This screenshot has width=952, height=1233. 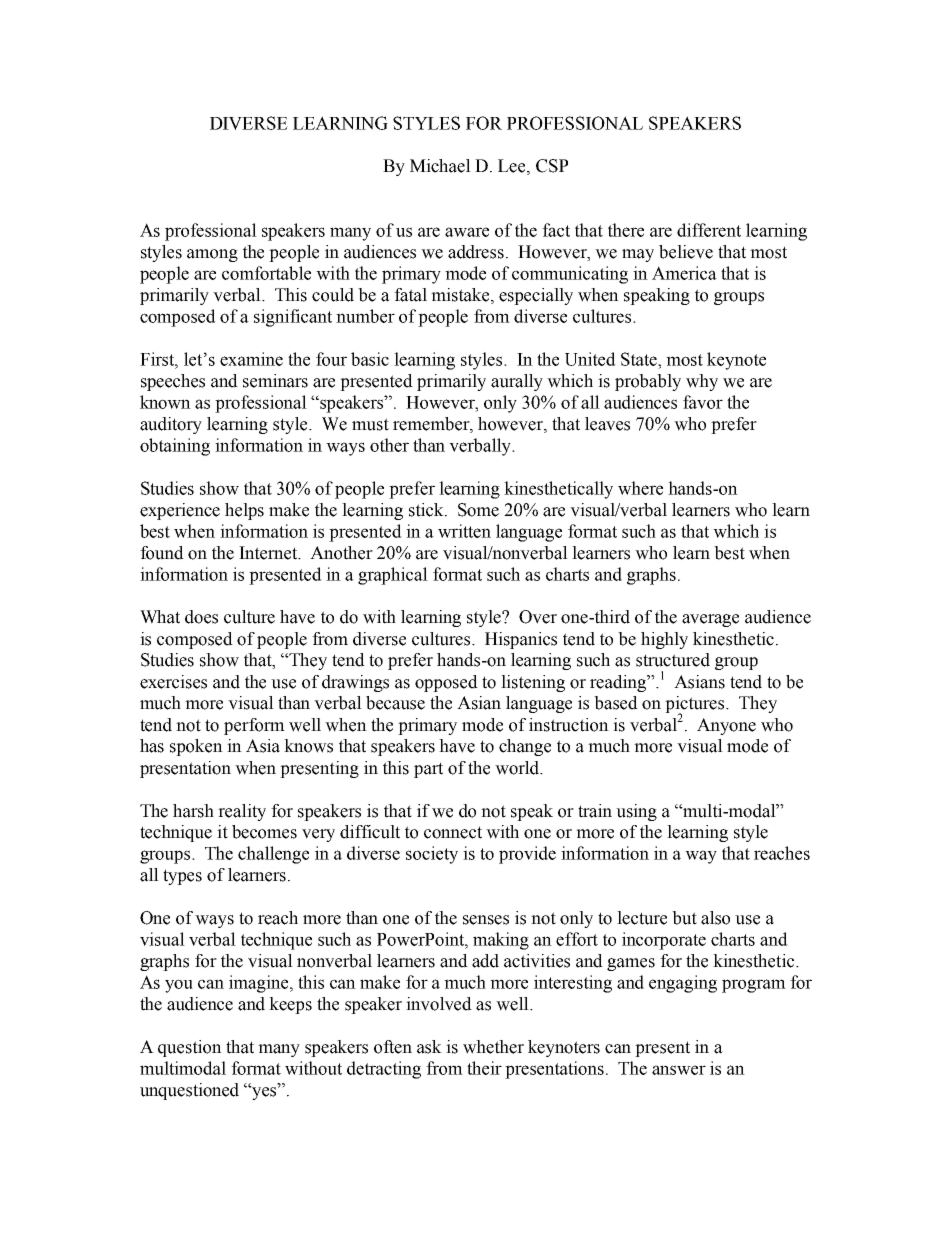 What do you see at coordinates (427, 510) in the screenshot?
I see `stick` at bounding box center [427, 510].
